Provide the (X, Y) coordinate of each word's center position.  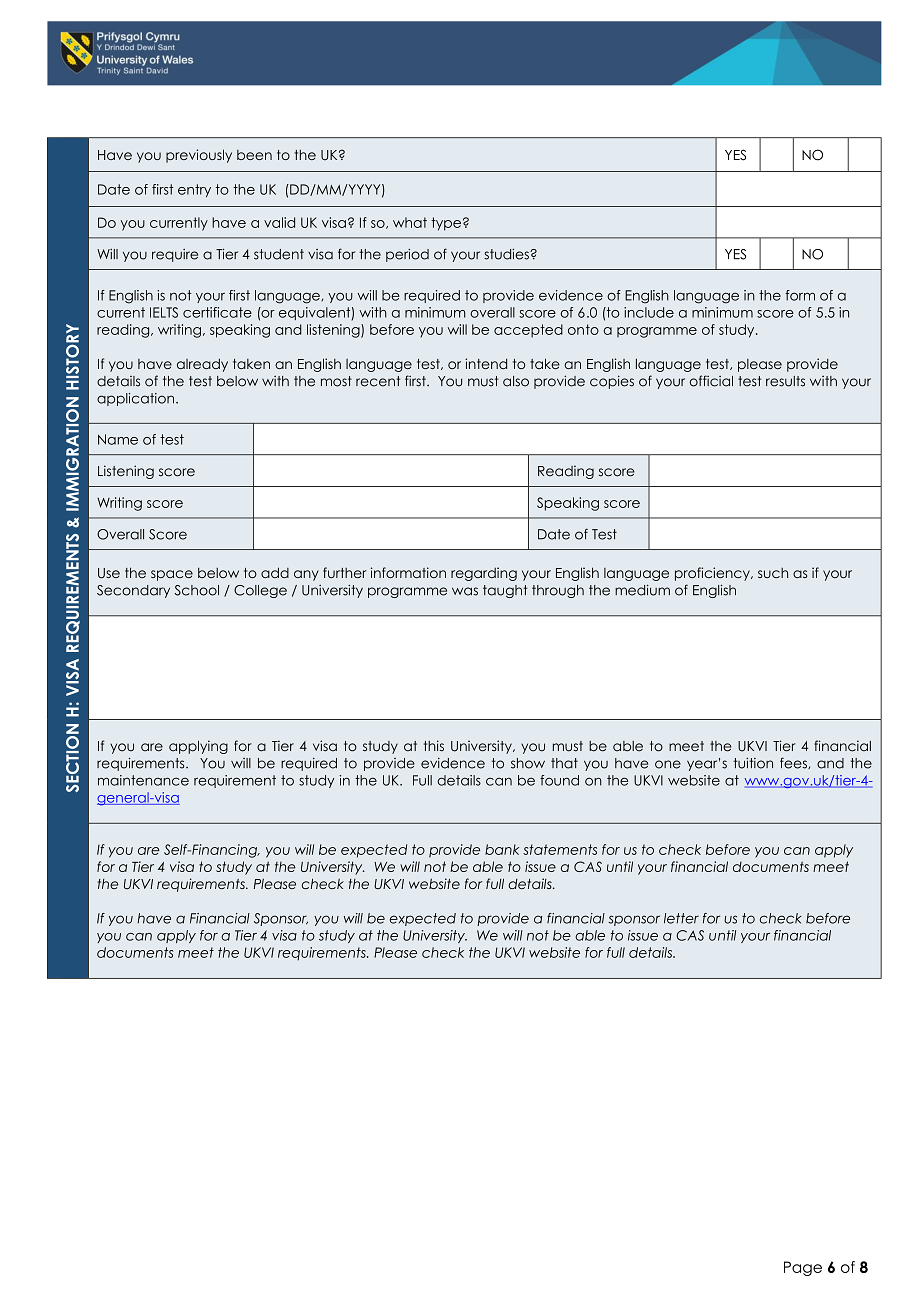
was (465, 591)
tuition (753, 763)
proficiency (713, 574)
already (202, 365)
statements (560, 849)
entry (194, 190)
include (649, 312)
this (434, 746)
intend (486, 363)
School (196, 590)
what (410, 222)
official (711, 381)
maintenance (143, 780)
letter (681, 918)
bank (502, 849)
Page (803, 1268)
